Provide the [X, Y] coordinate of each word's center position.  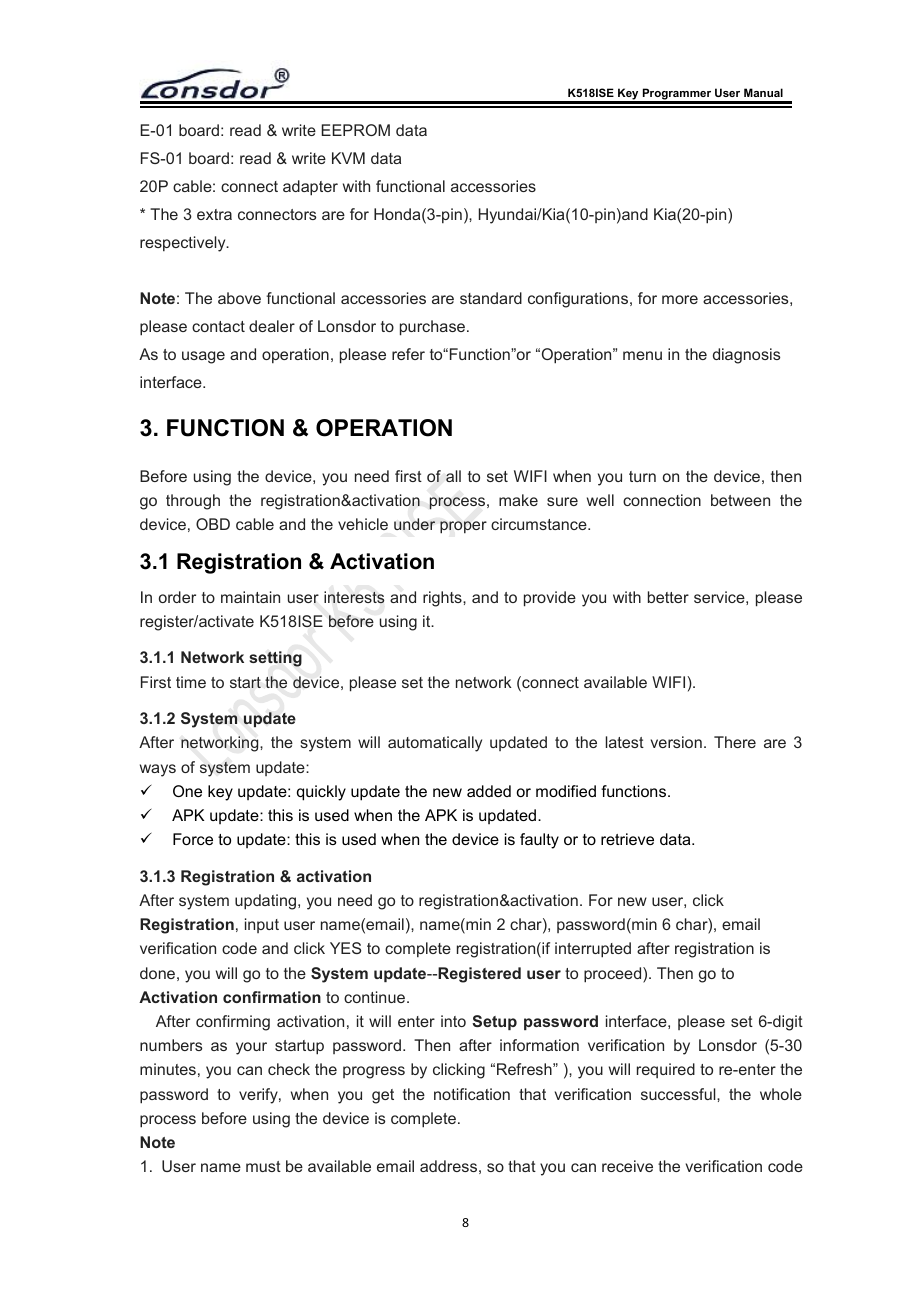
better [668, 597]
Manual [763, 92]
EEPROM [355, 130]
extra [214, 214]
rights [443, 599]
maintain [250, 597]
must [263, 1166]
